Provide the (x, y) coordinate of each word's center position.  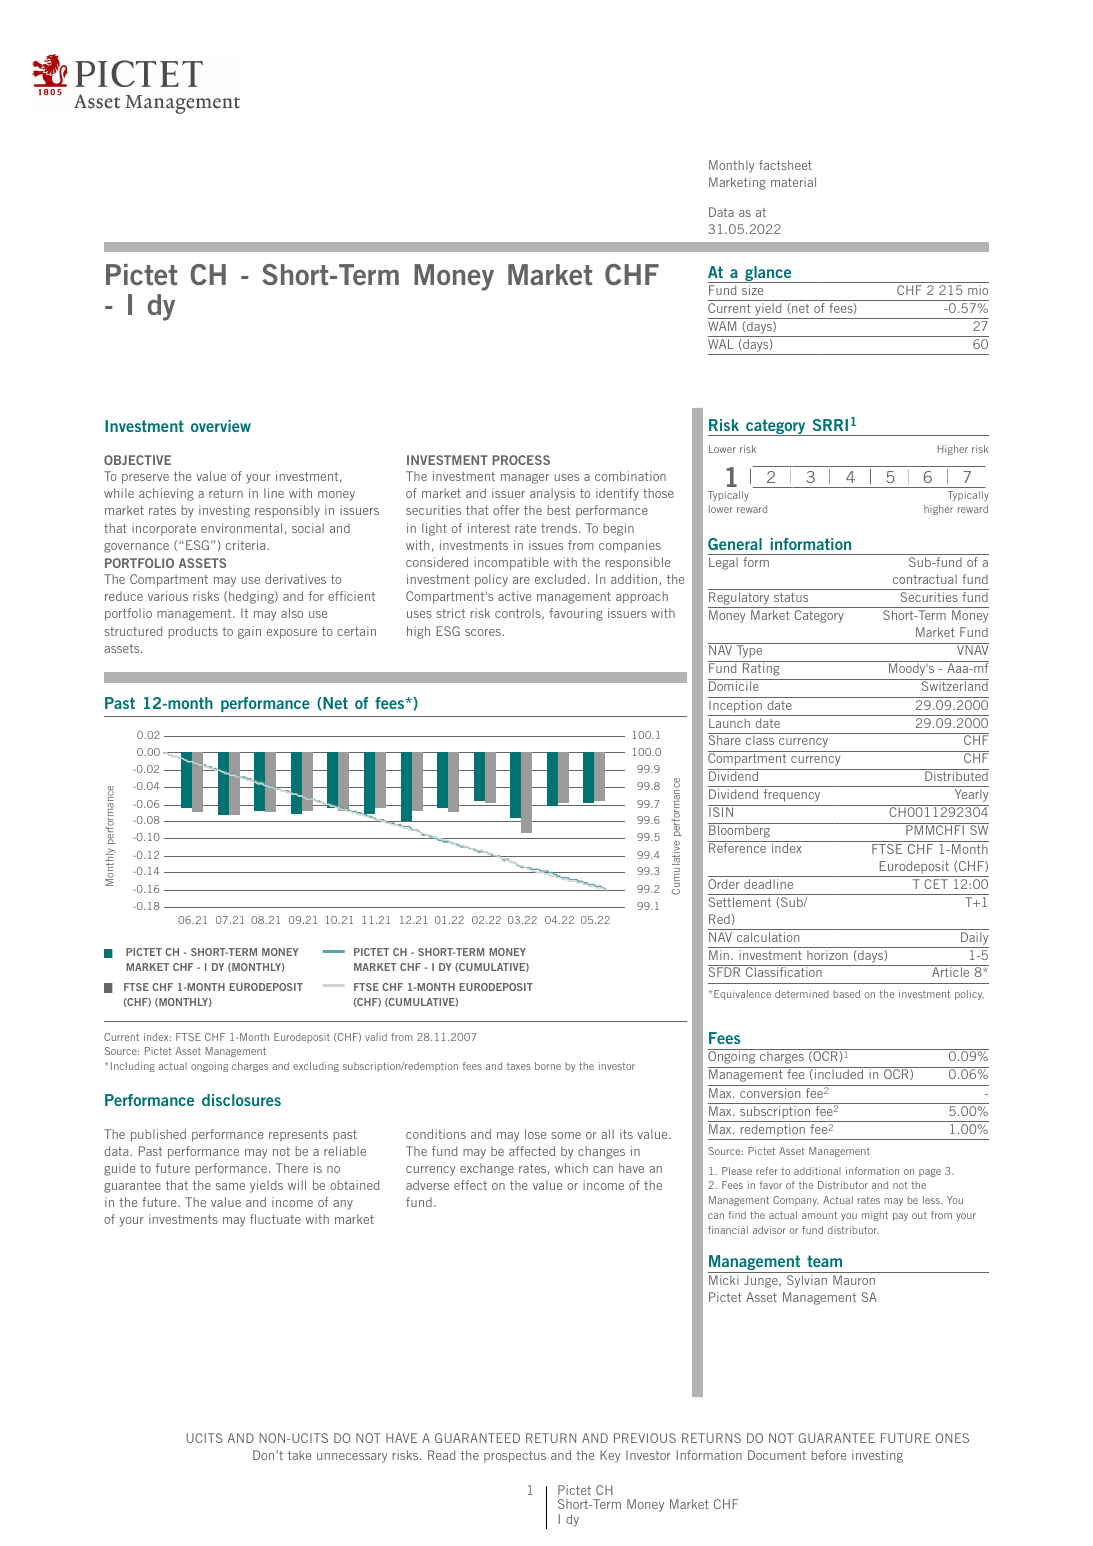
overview (221, 426)
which (571, 1168)
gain (249, 632)
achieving (166, 494)
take (299, 1455)
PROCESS (521, 460)
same (230, 1186)
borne (548, 1066)
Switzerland (955, 686)
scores (484, 632)
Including (133, 1067)
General (735, 544)
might (875, 1216)
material (793, 182)
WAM (722, 326)
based (847, 994)
